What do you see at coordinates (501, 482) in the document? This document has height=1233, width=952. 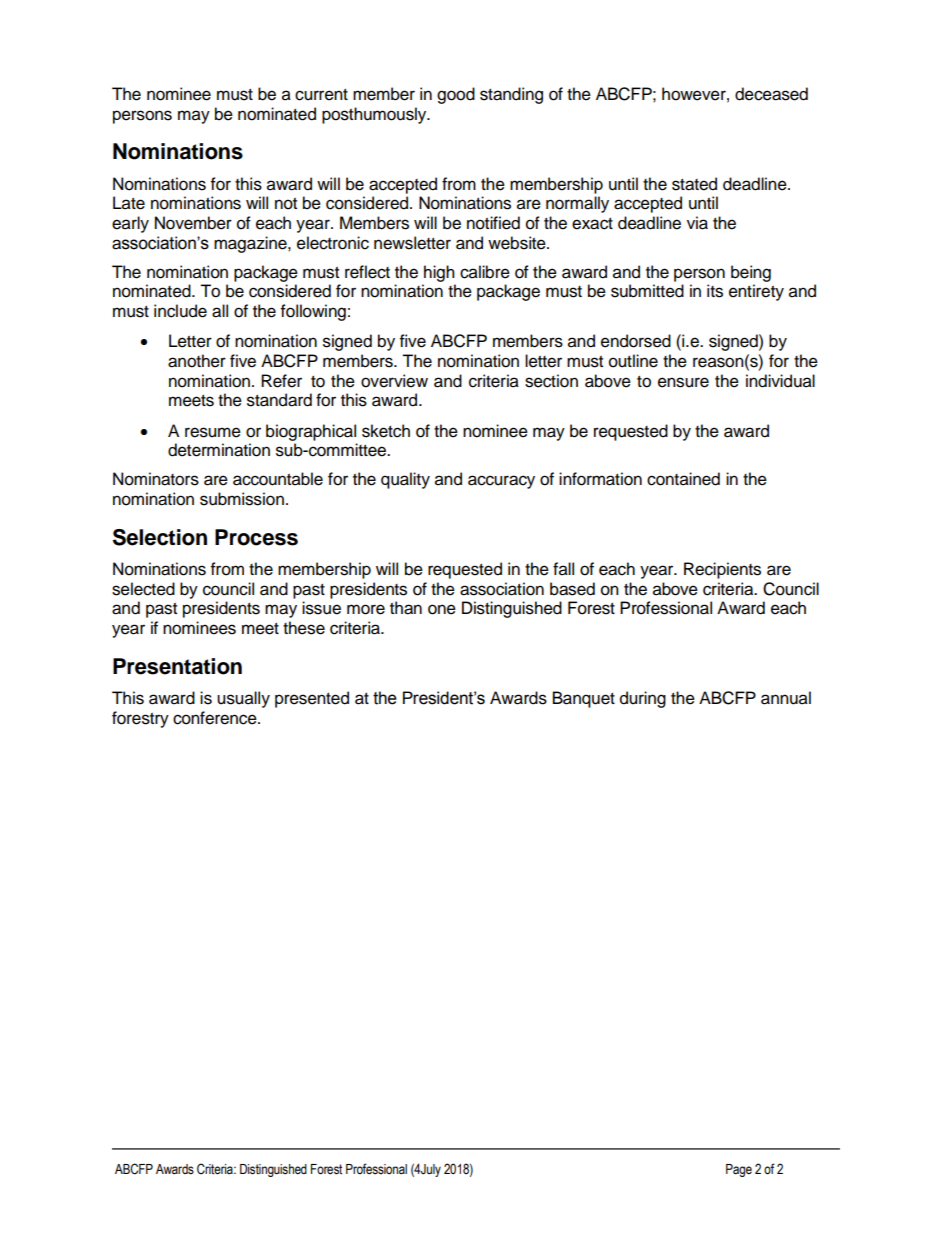 I see `accuracy` at bounding box center [501, 482].
